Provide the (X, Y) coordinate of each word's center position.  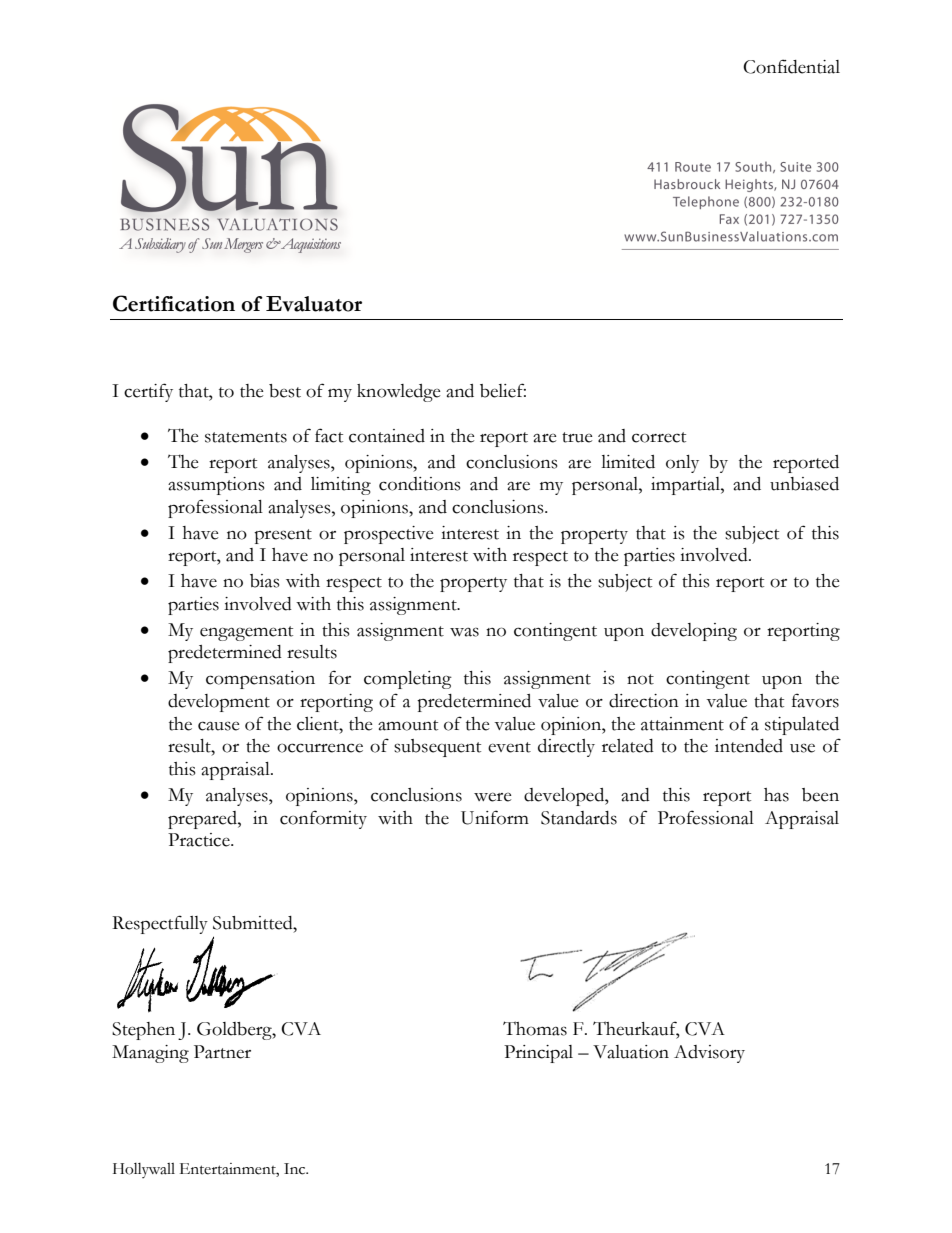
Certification (174, 303)
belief (503, 390)
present (283, 536)
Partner (222, 1052)
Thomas (535, 1028)
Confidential (791, 66)
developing (694, 632)
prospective (389, 535)
